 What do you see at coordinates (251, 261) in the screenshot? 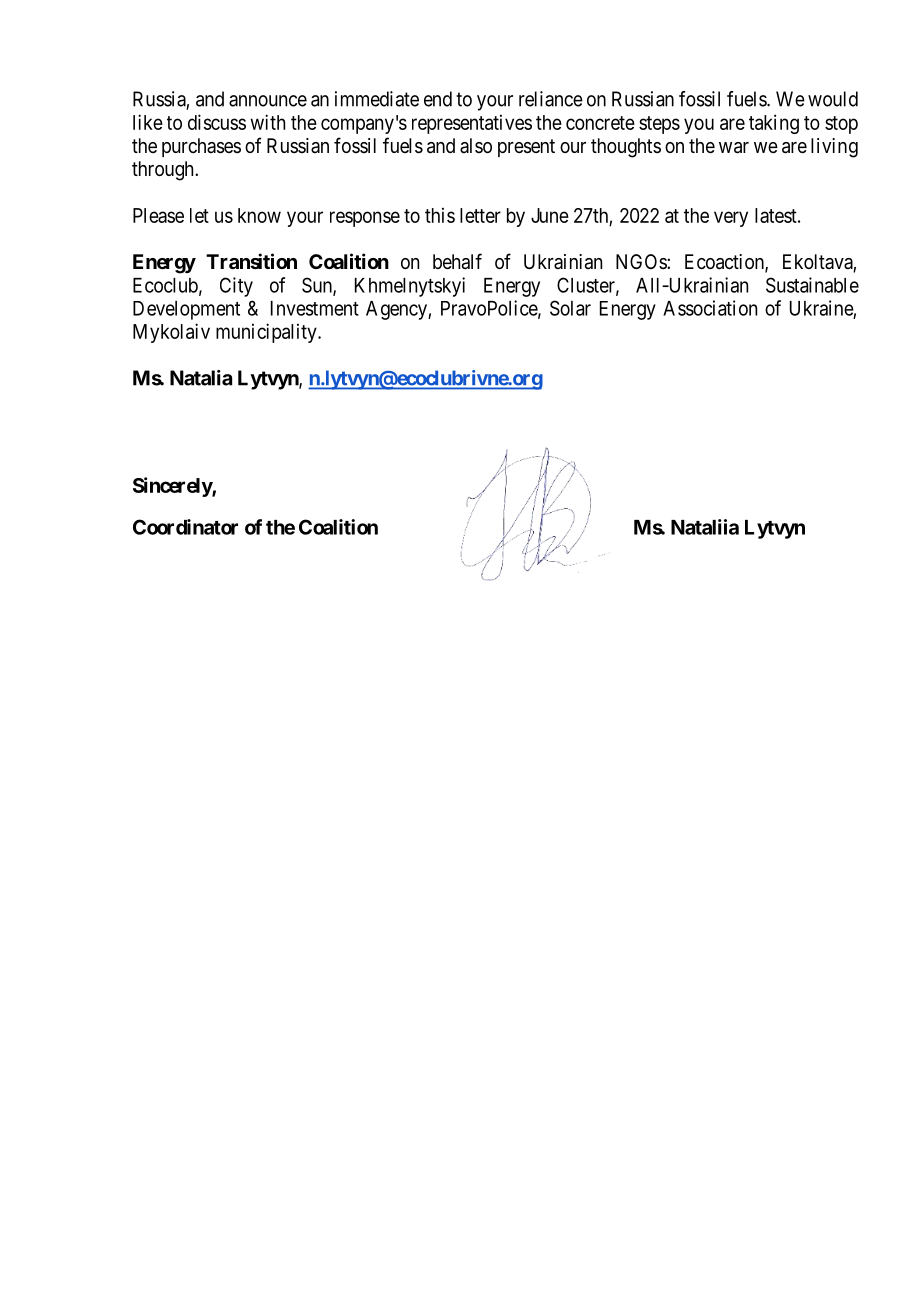
I see `Transition` at bounding box center [251, 261].
